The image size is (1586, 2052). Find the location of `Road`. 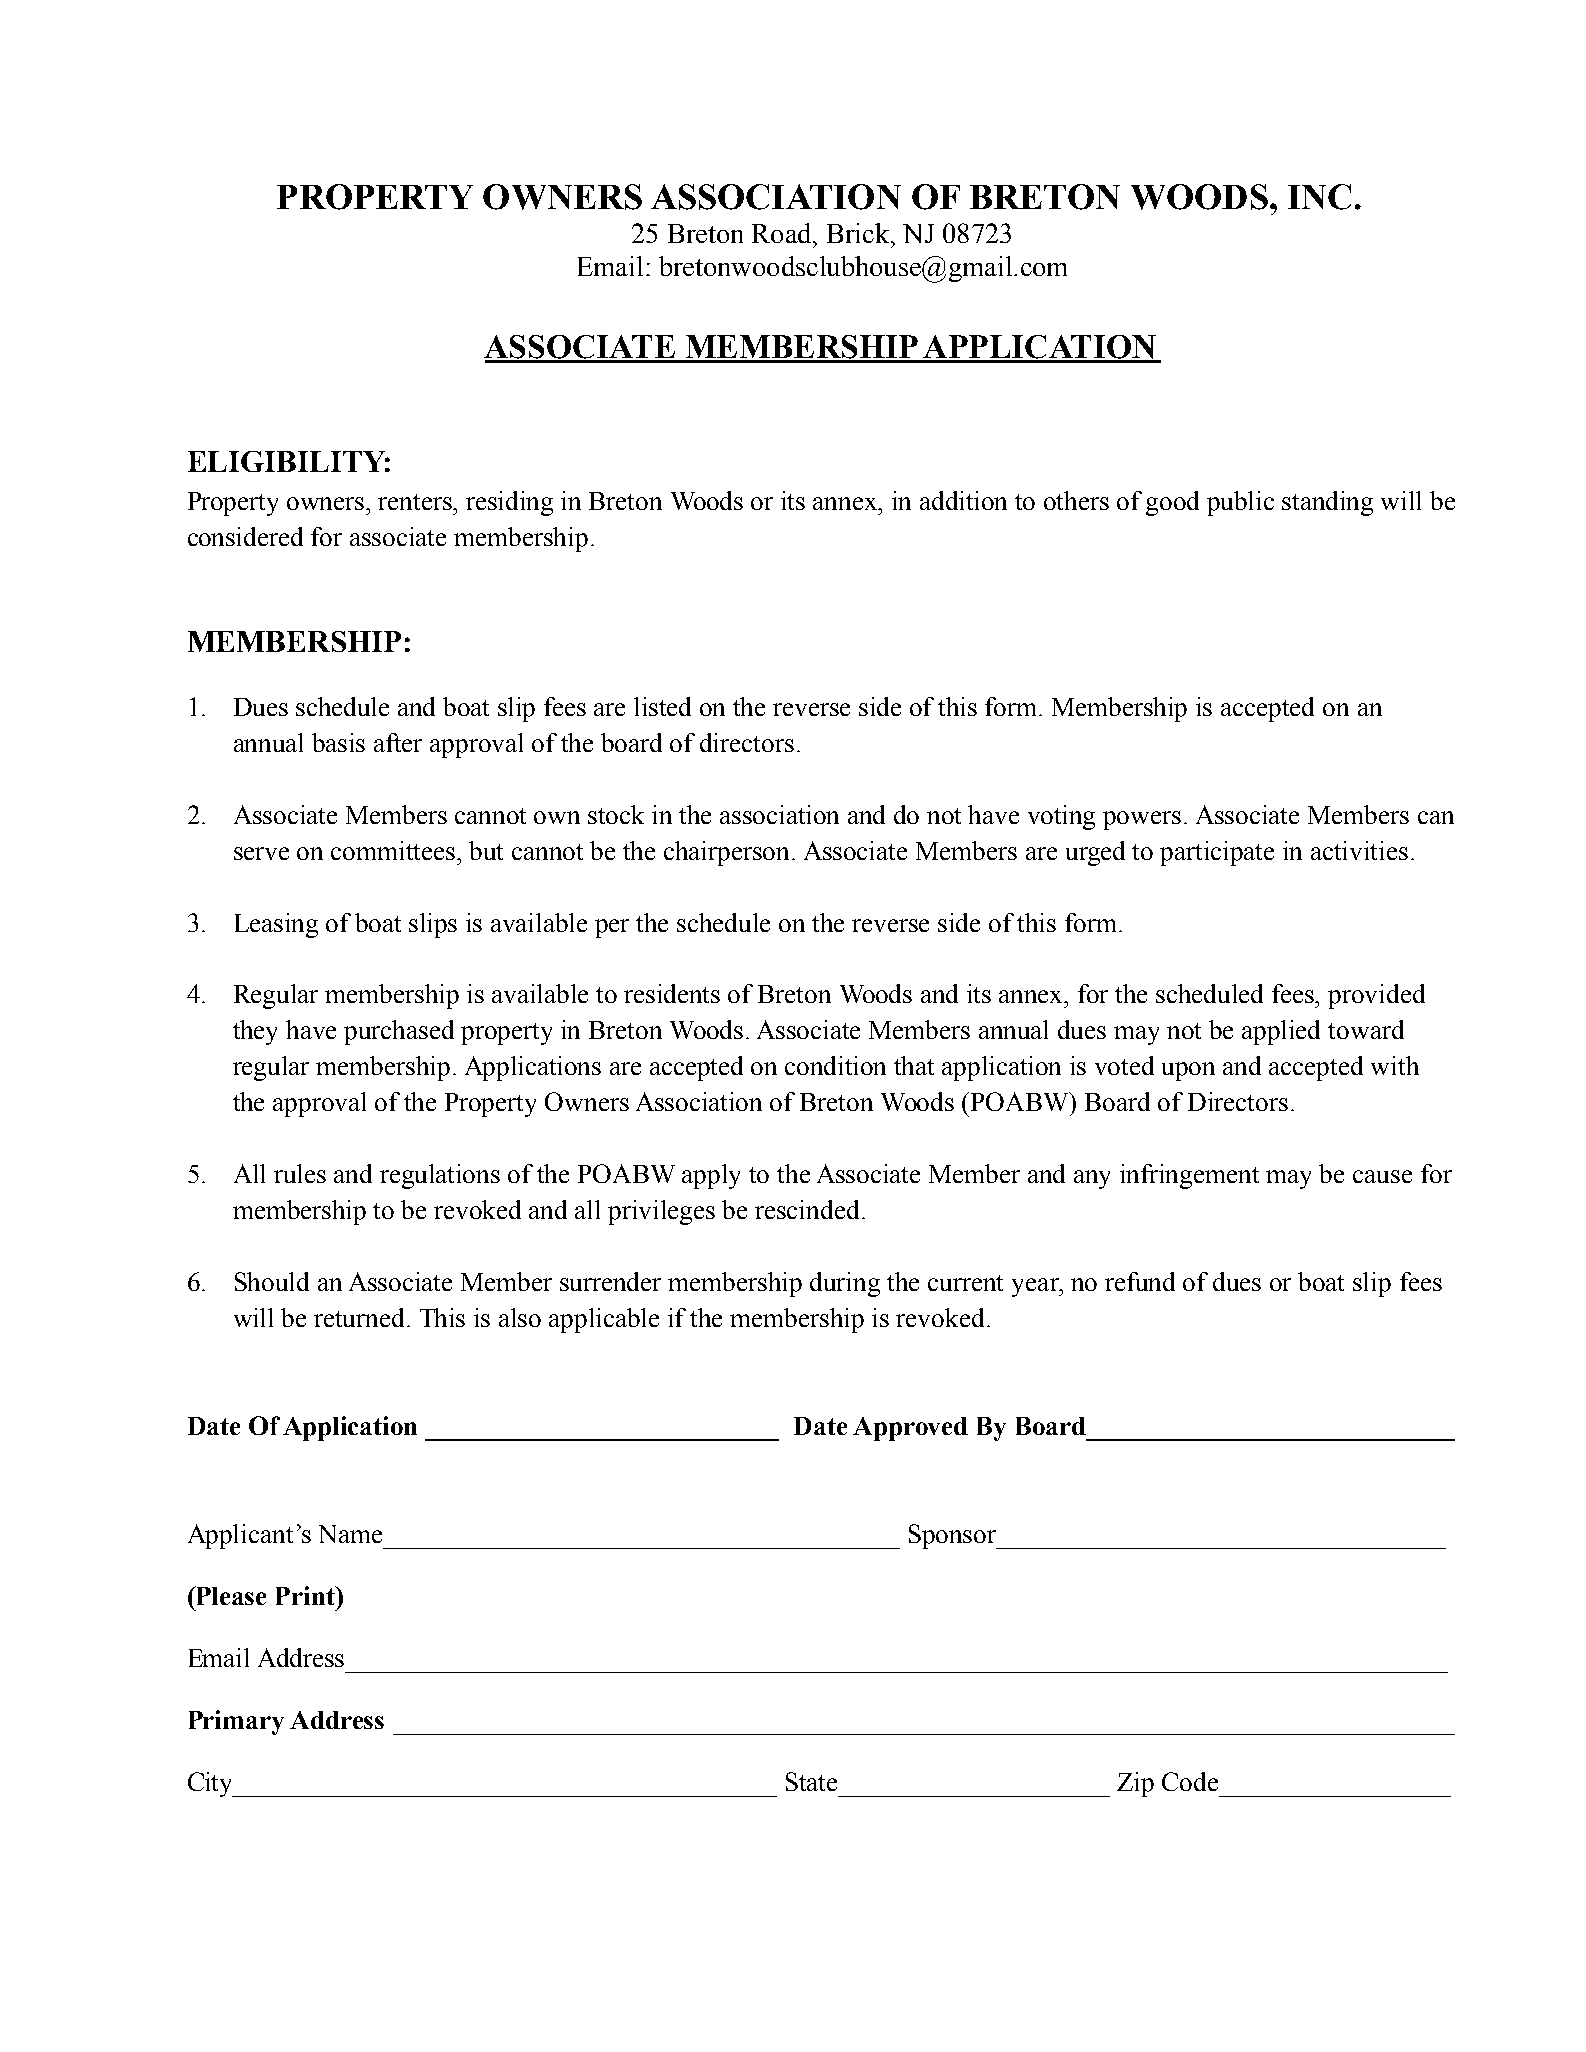

Road is located at coordinates (783, 233).
